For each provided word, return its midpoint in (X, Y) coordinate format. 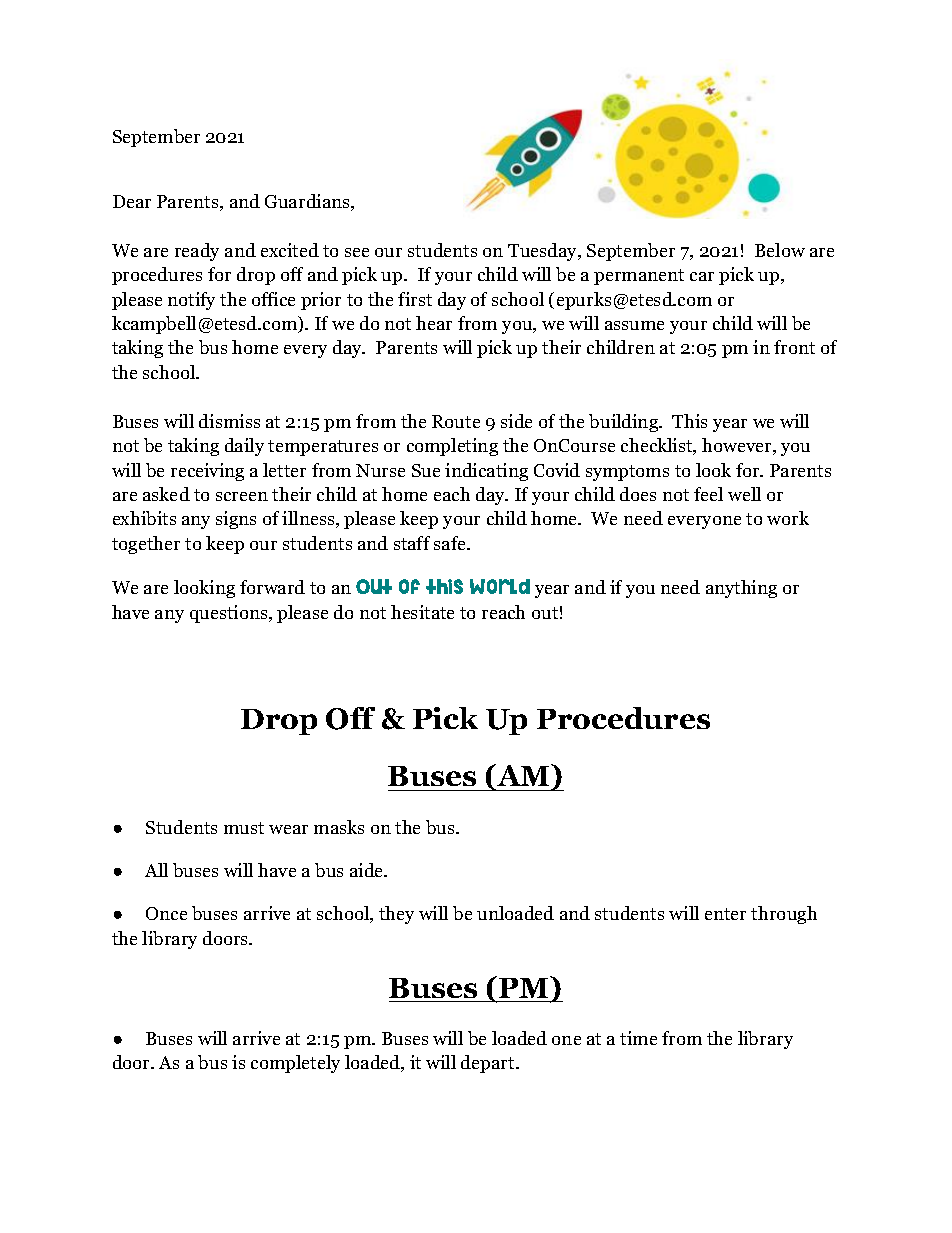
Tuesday (544, 252)
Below (780, 250)
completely (295, 1064)
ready (197, 252)
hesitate (422, 612)
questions (230, 614)
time (638, 1038)
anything (741, 589)
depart (489, 1064)
